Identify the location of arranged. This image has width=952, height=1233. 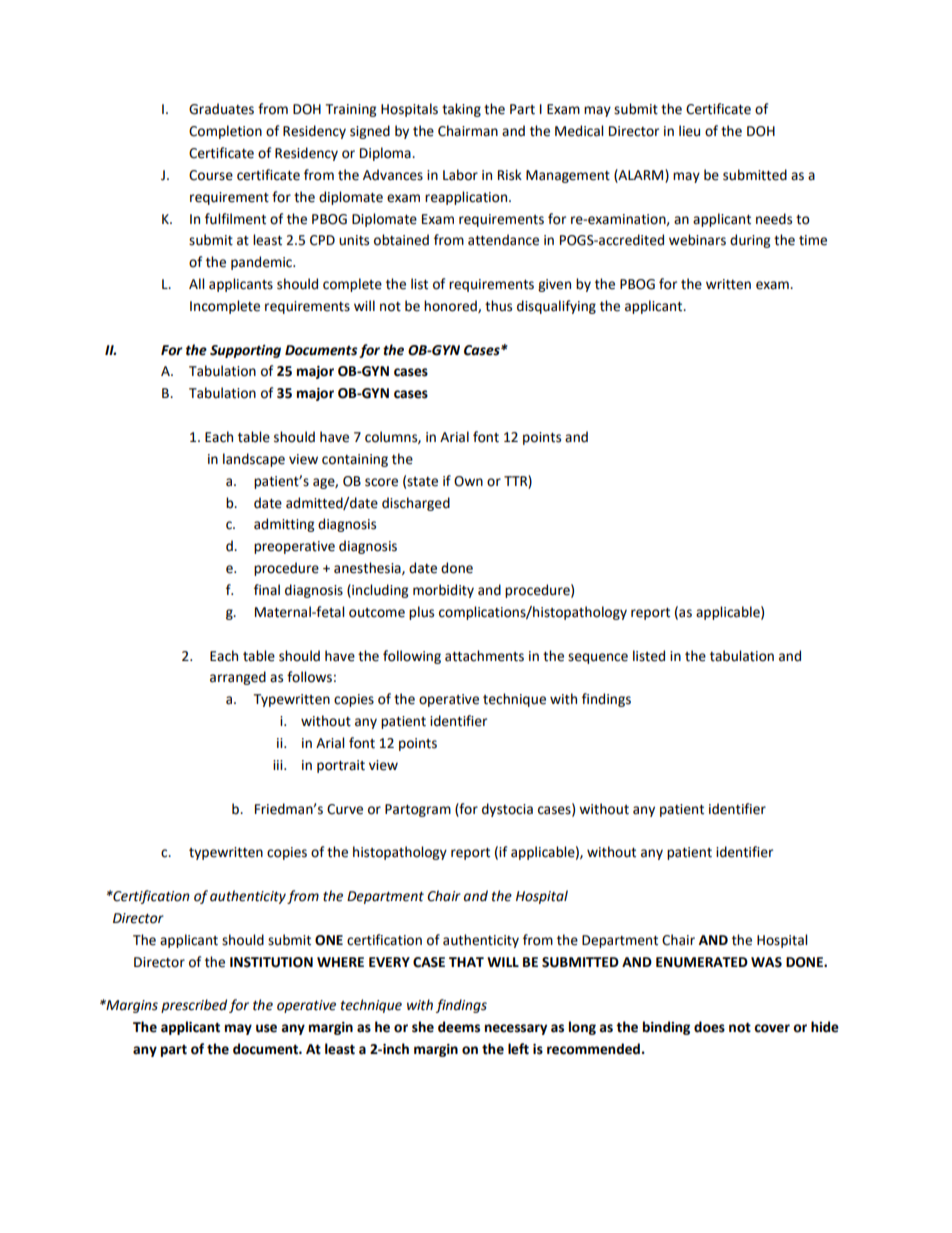
(238, 678).
